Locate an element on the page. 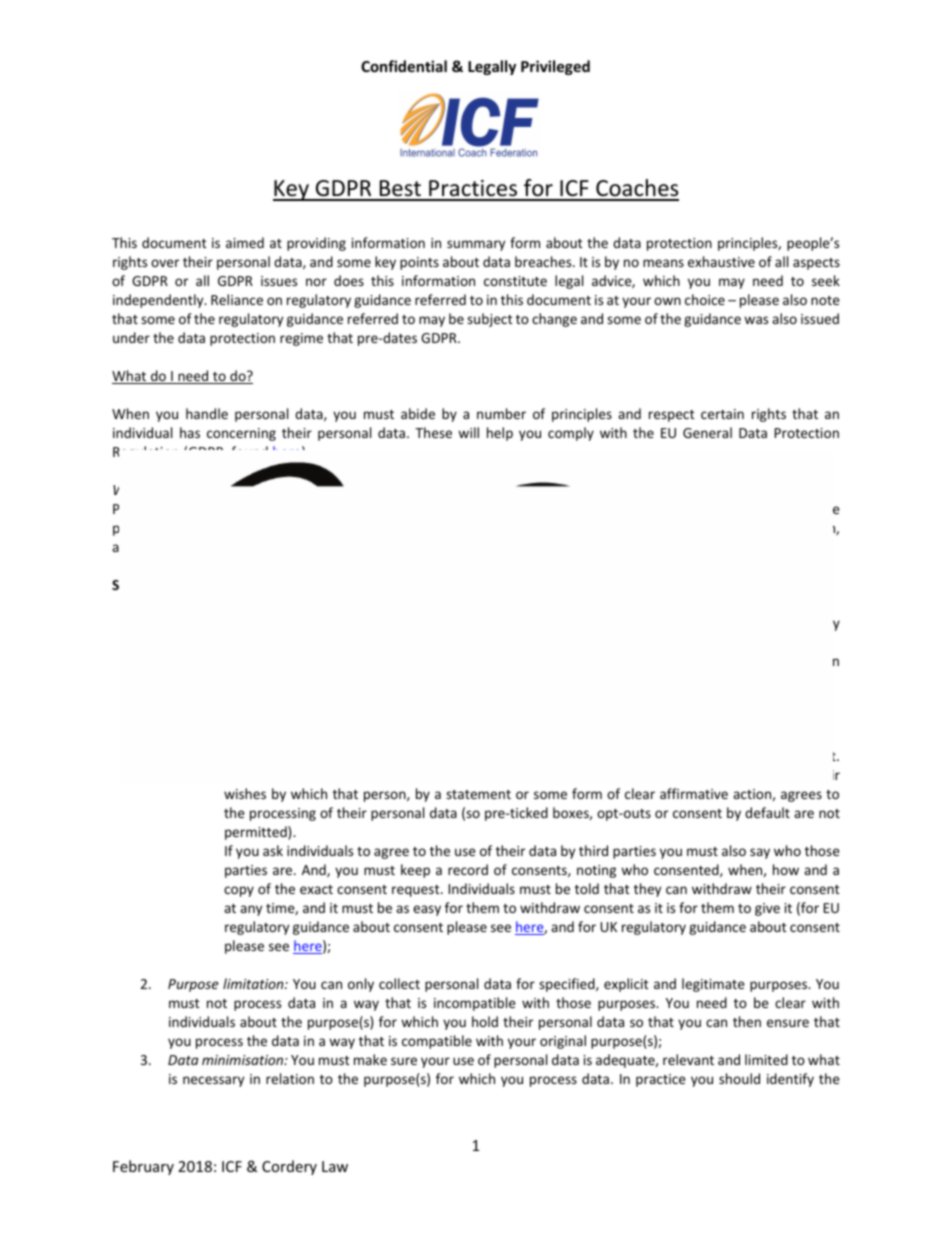 Image resolution: width=952 pixels, height=1233 pixels. Confidential is located at coordinates (404, 66).
